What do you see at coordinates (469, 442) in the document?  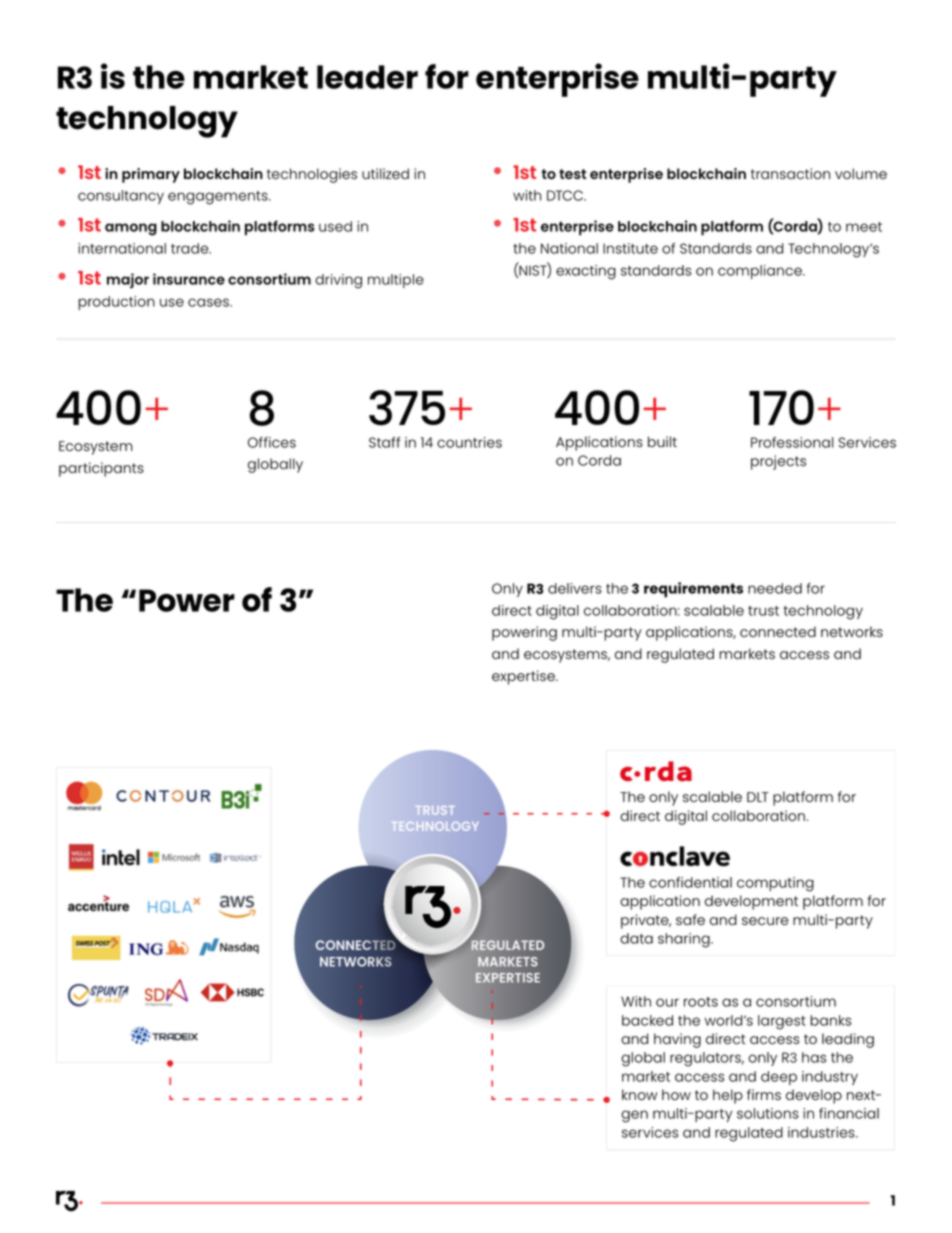 I see `countries` at bounding box center [469, 442].
